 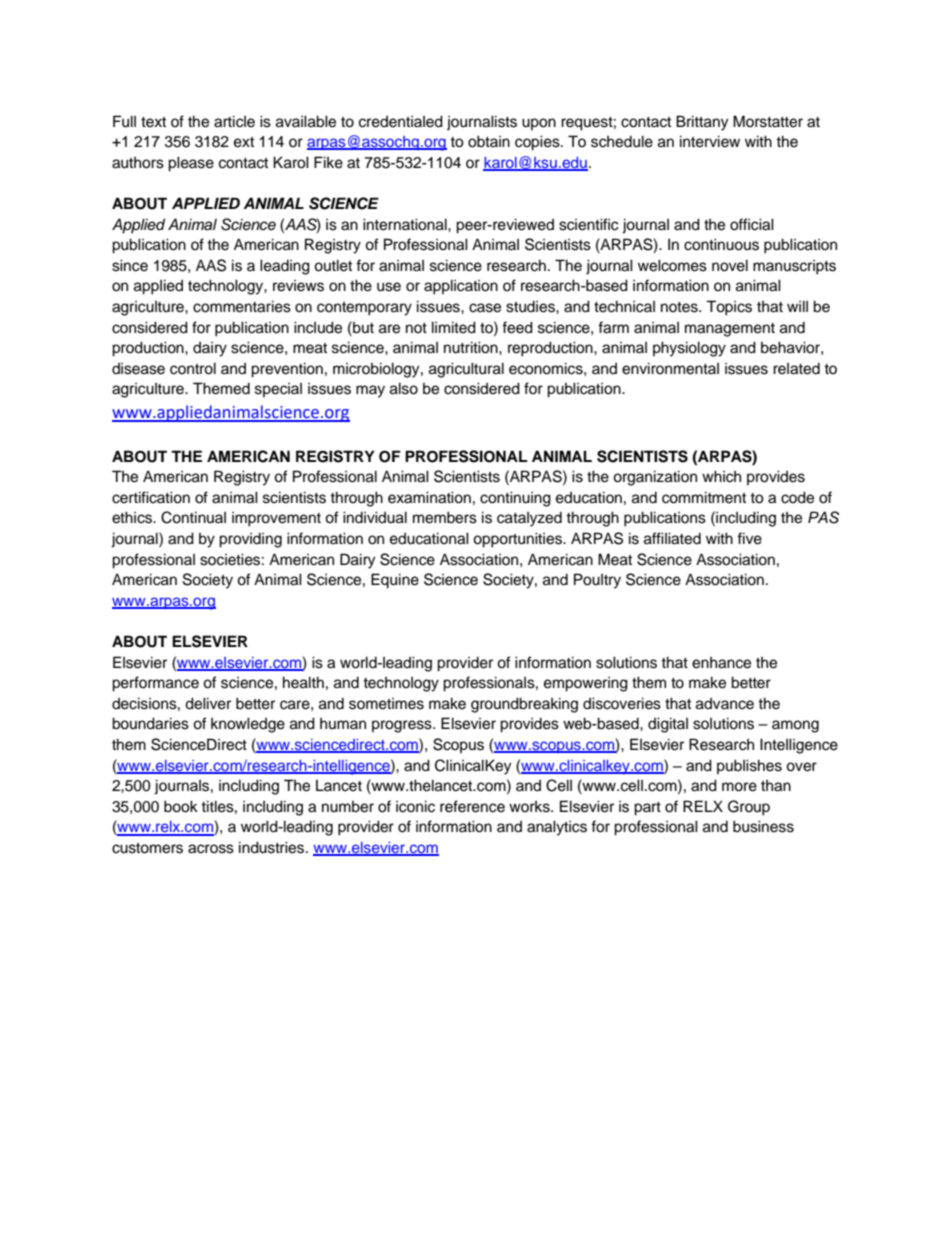 What do you see at coordinates (489, 141) in the screenshot?
I see `obtain` at bounding box center [489, 141].
